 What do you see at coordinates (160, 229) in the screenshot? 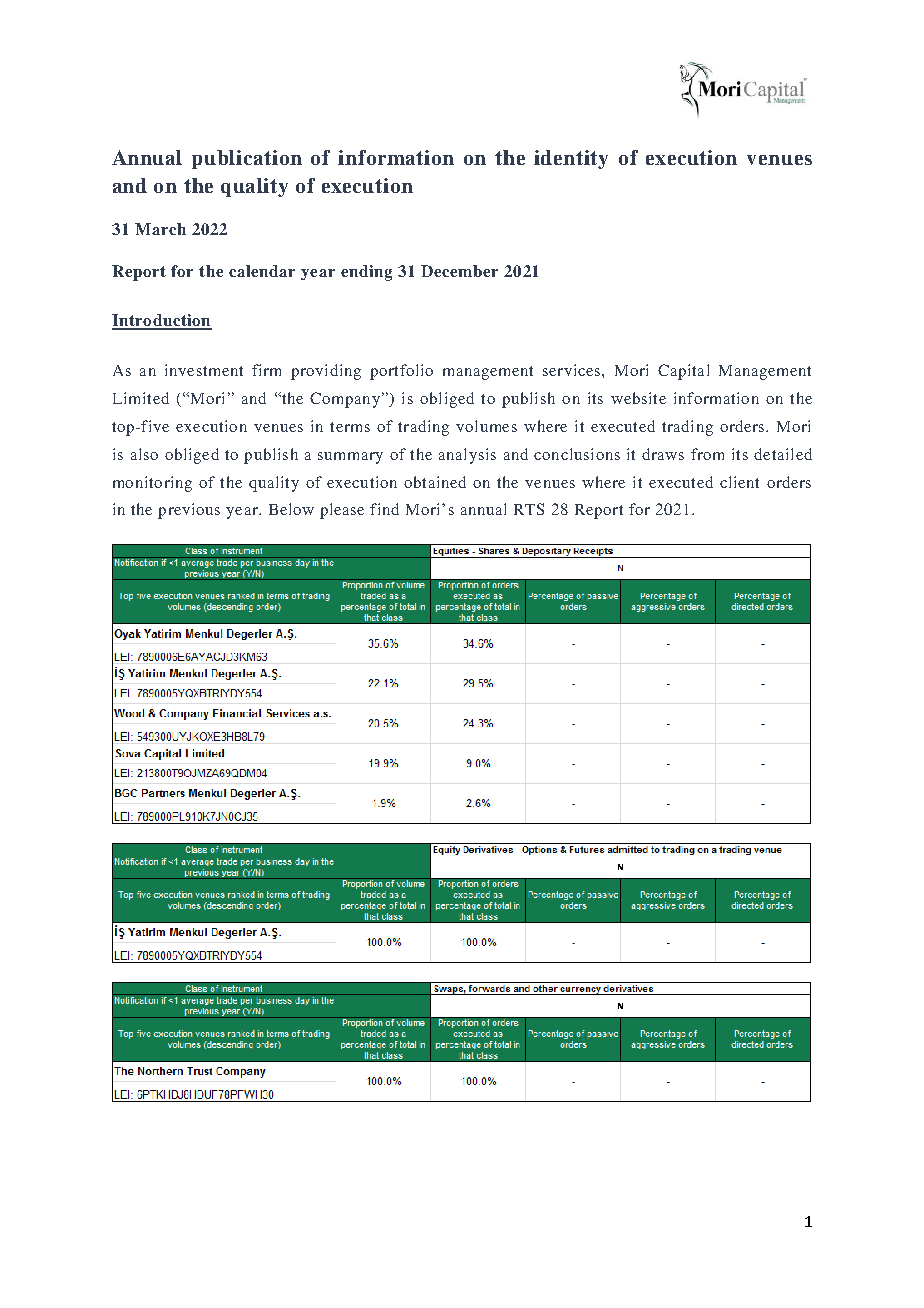
I see `March` at bounding box center [160, 229].
